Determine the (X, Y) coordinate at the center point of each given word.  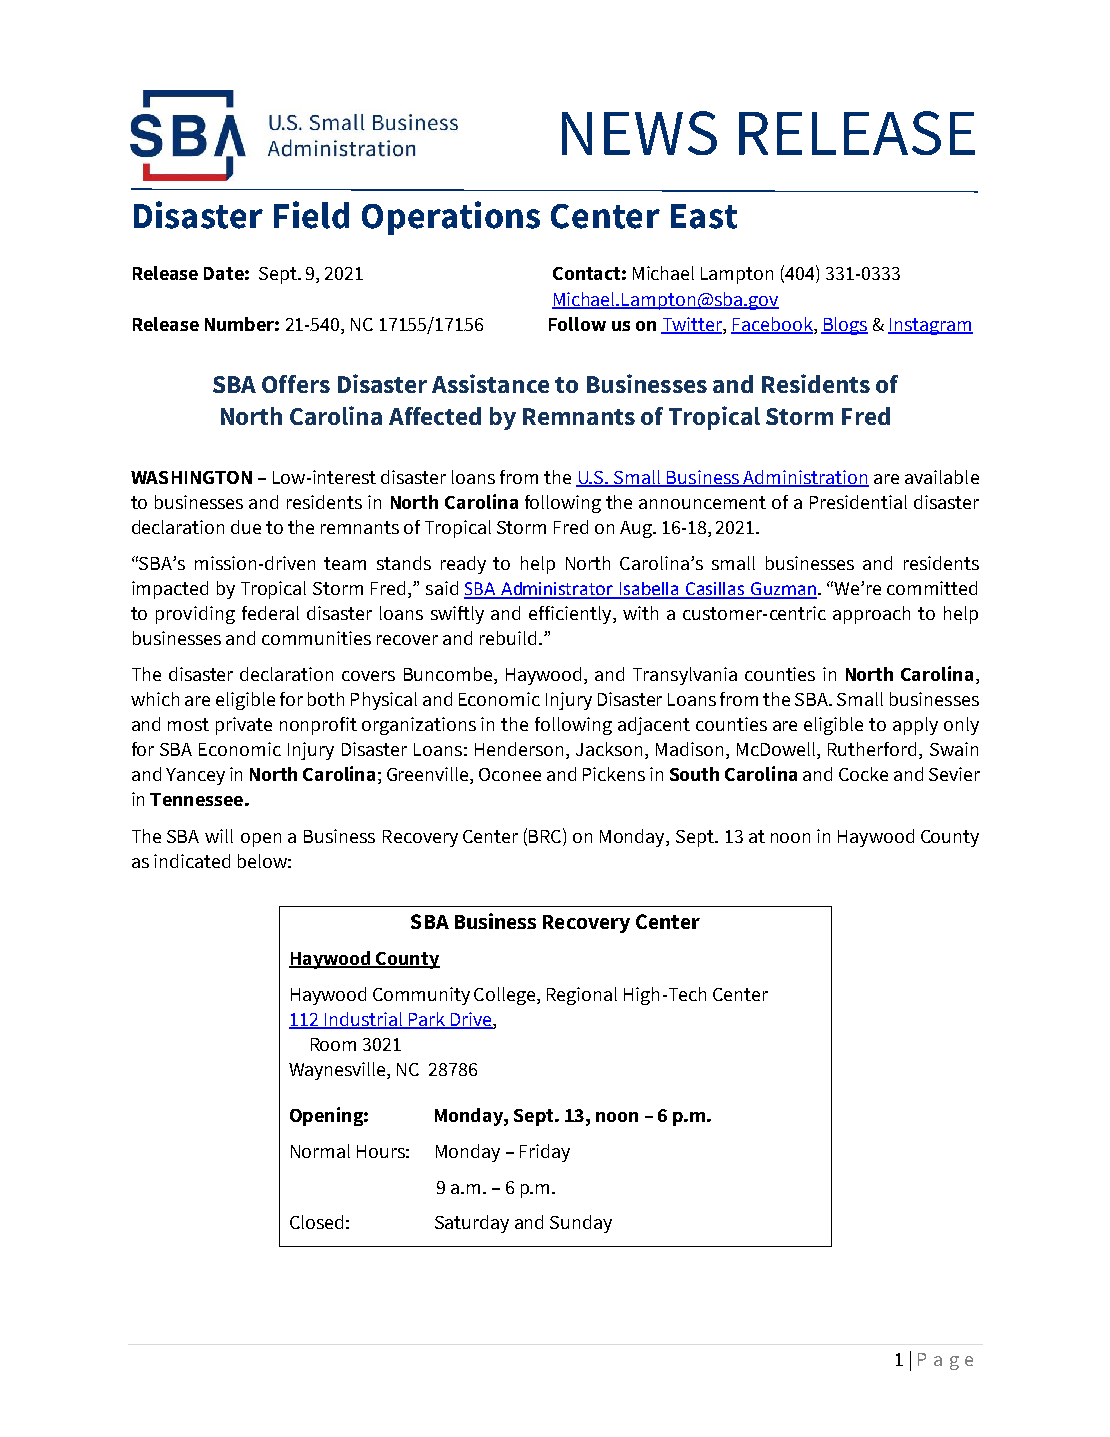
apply (915, 726)
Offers (296, 384)
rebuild (508, 638)
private (244, 726)
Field (311, 215)
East (704, 216)
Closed (316, 1222)
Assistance (490, 383)
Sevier (954, 774)
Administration (805, 478)
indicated (192, 861)
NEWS (639, 133)
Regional (582, 996)
